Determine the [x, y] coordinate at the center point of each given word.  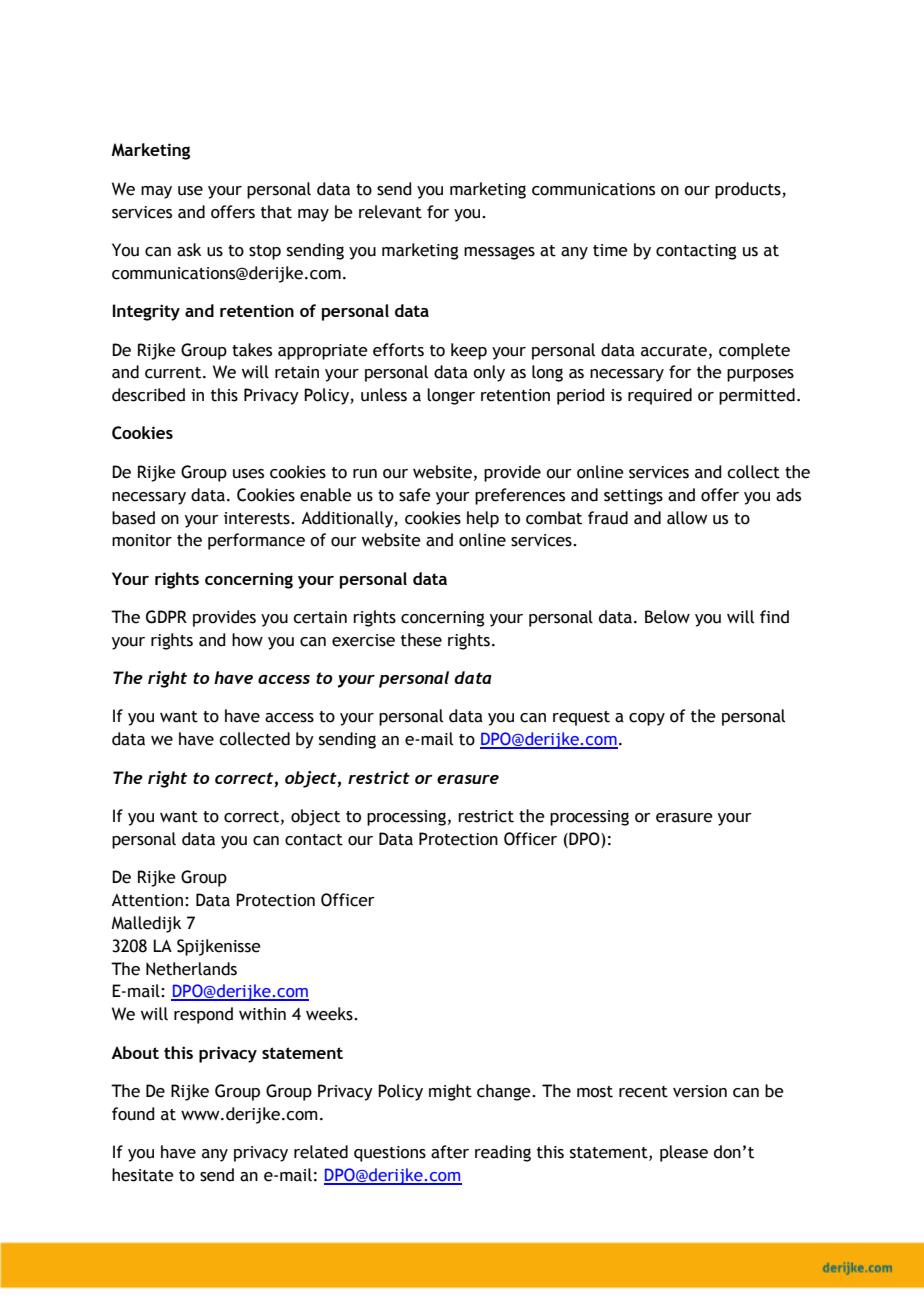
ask [189, 250]
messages [499, 253]
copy [647, 719]
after [450, 1152]
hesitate [143, 1175]
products [749, 190]
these [421, 640]
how [247, 640]
